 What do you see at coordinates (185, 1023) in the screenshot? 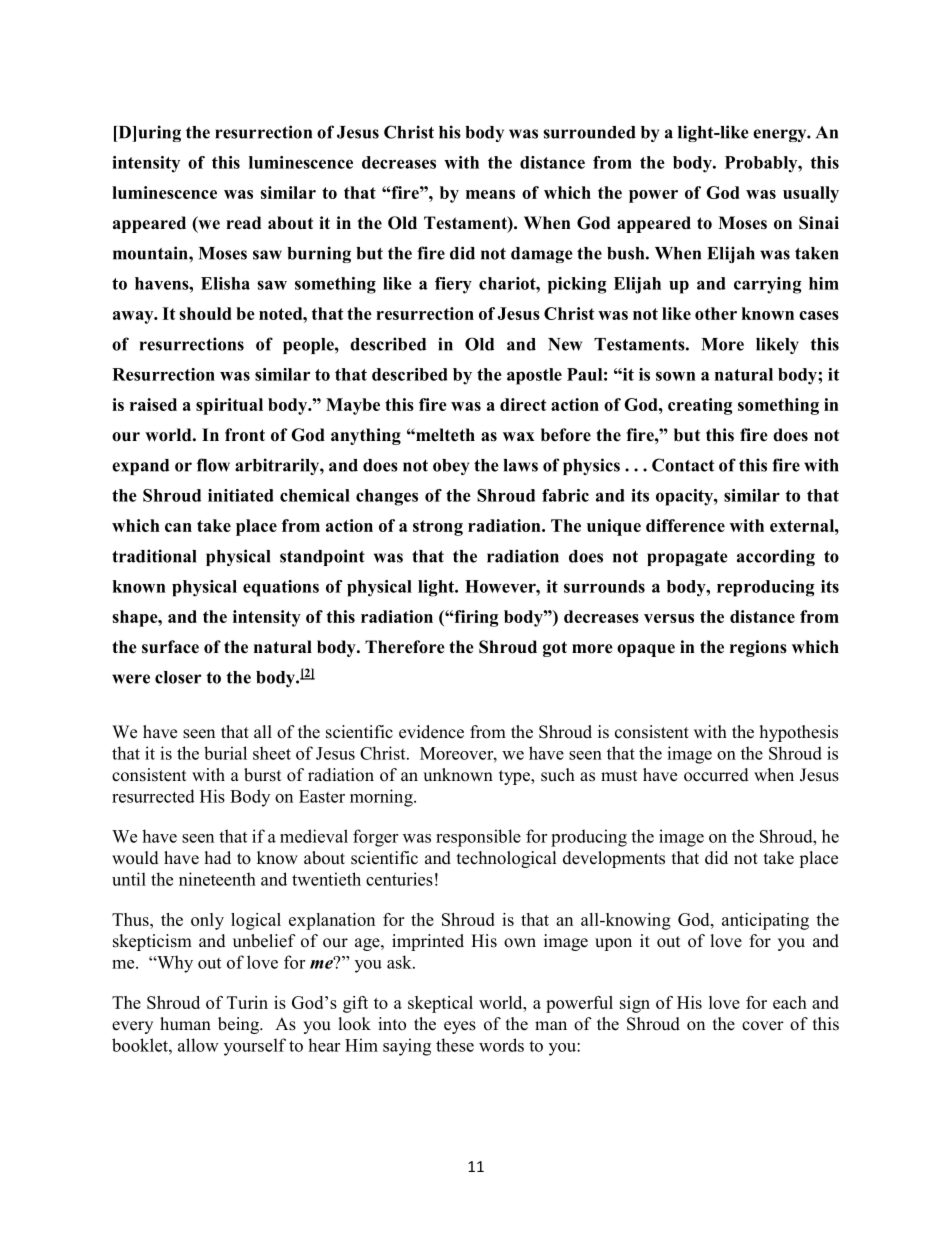
I see `human` at bounding box center [185, 1023].
